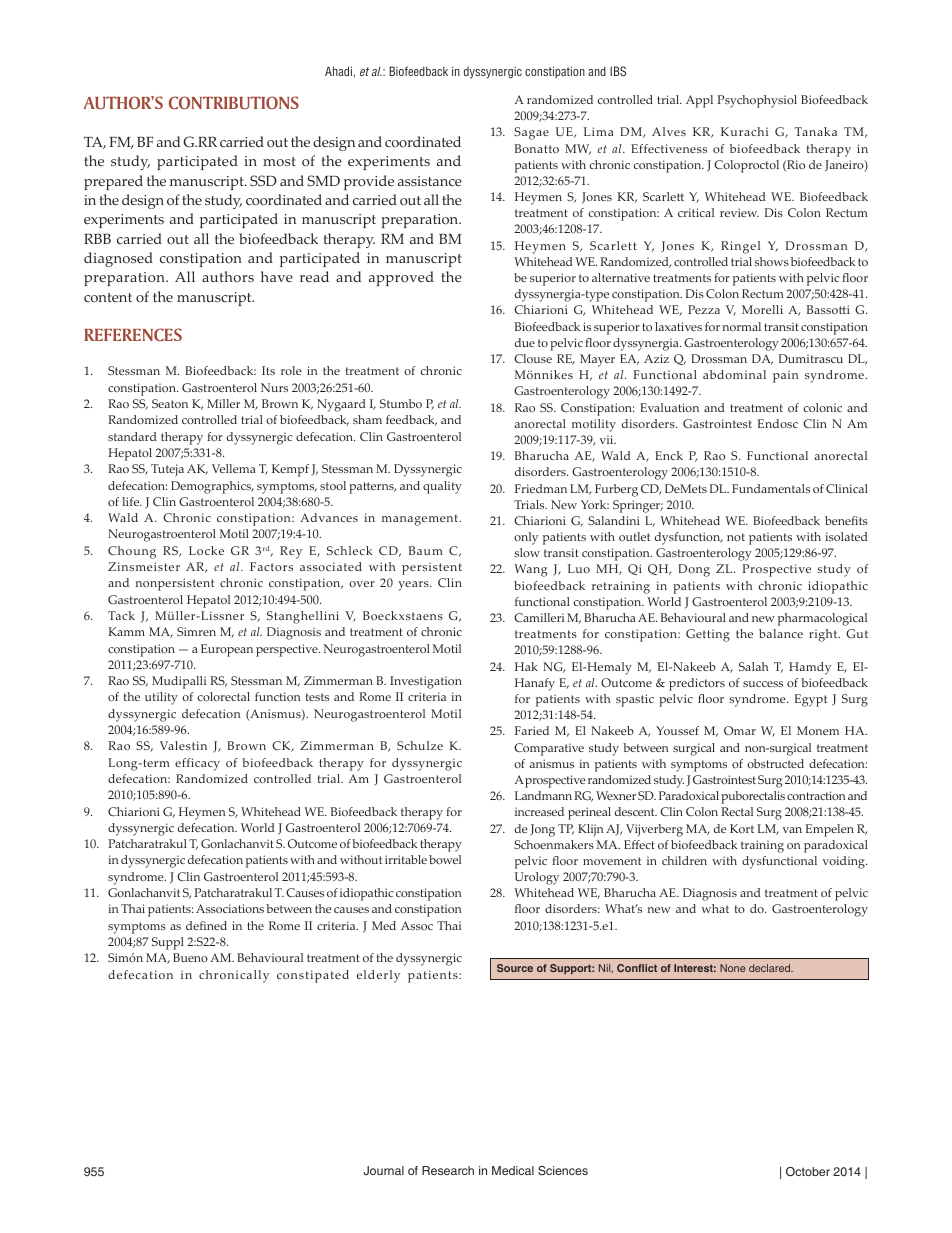 Image resolution: width=952 pixels, height=1233 pixels. Describe the element at coordinates (212, 487) in the document. I see `Demographics` at that location.
